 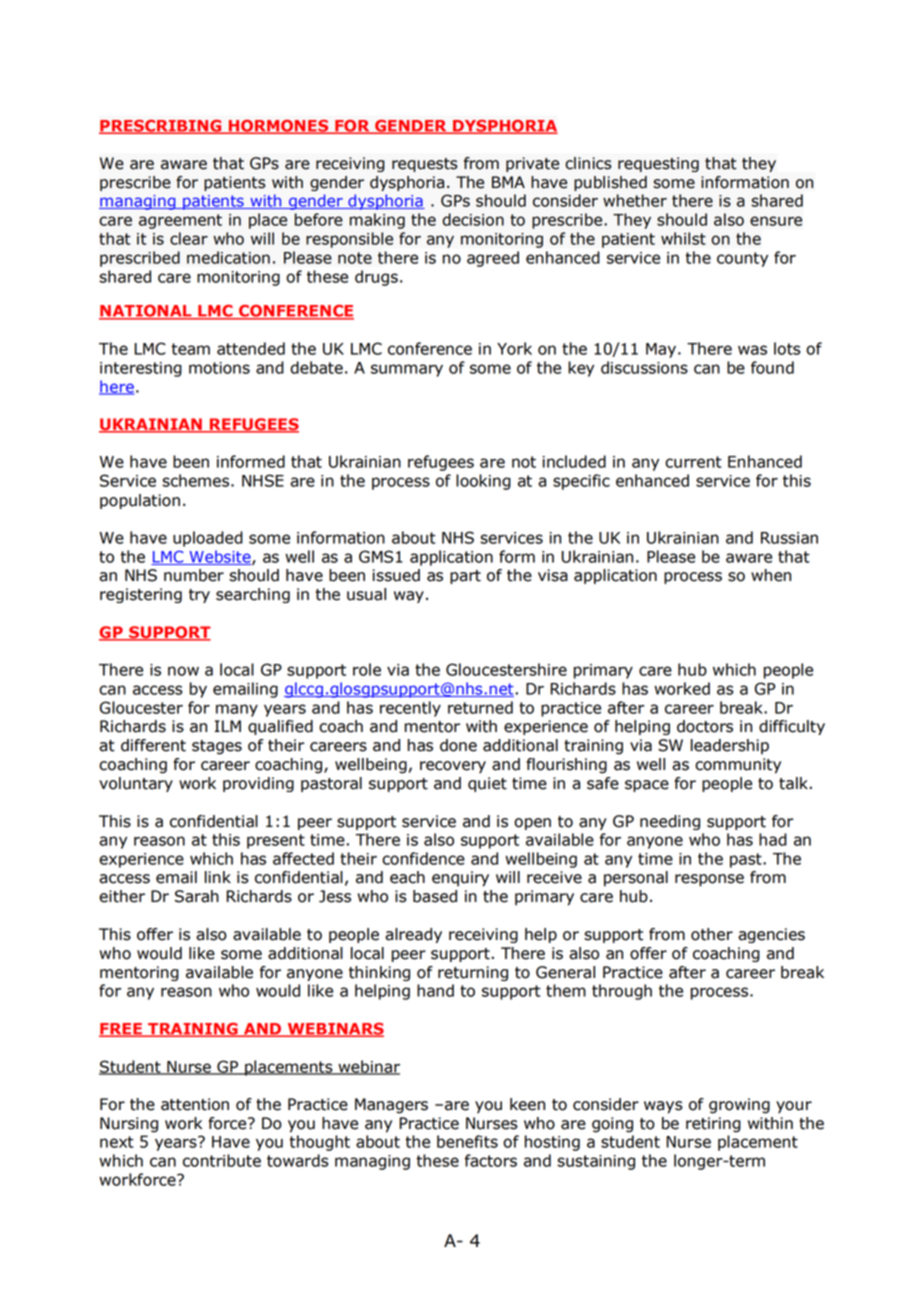 What do you see at coordinates (183, 671) in the screenshot?
I see `now` at bounding box center [183, 671].
